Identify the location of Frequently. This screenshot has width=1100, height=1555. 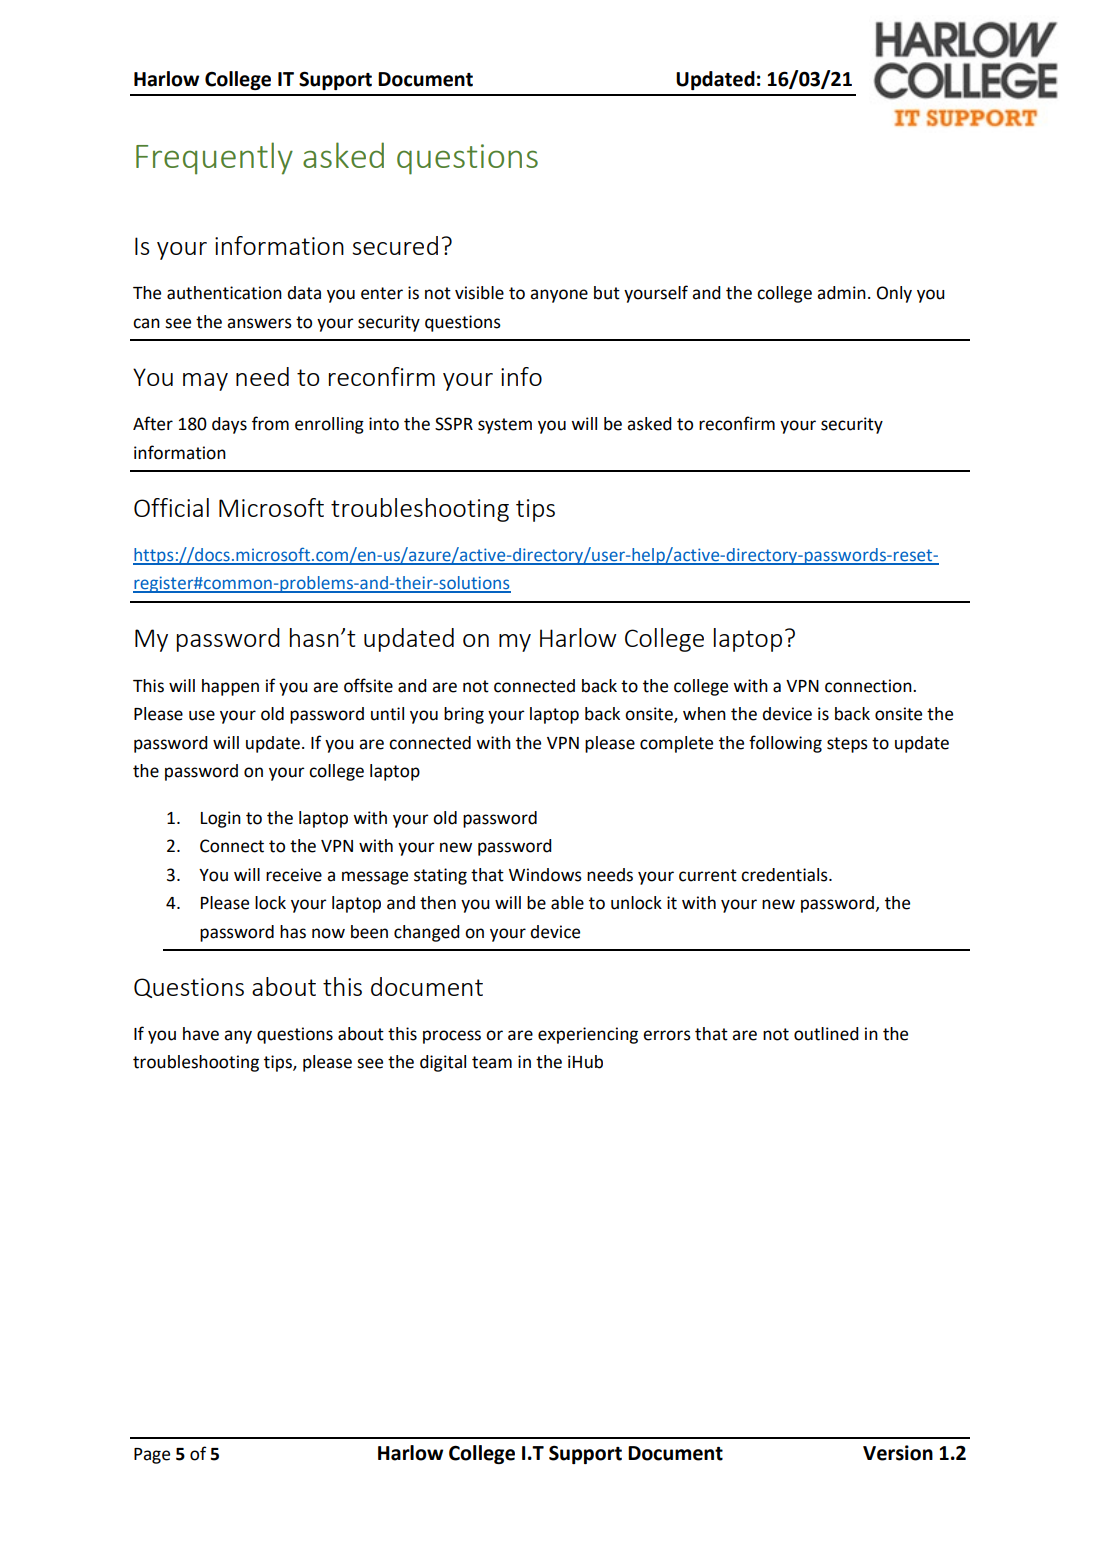
(214, 158).
